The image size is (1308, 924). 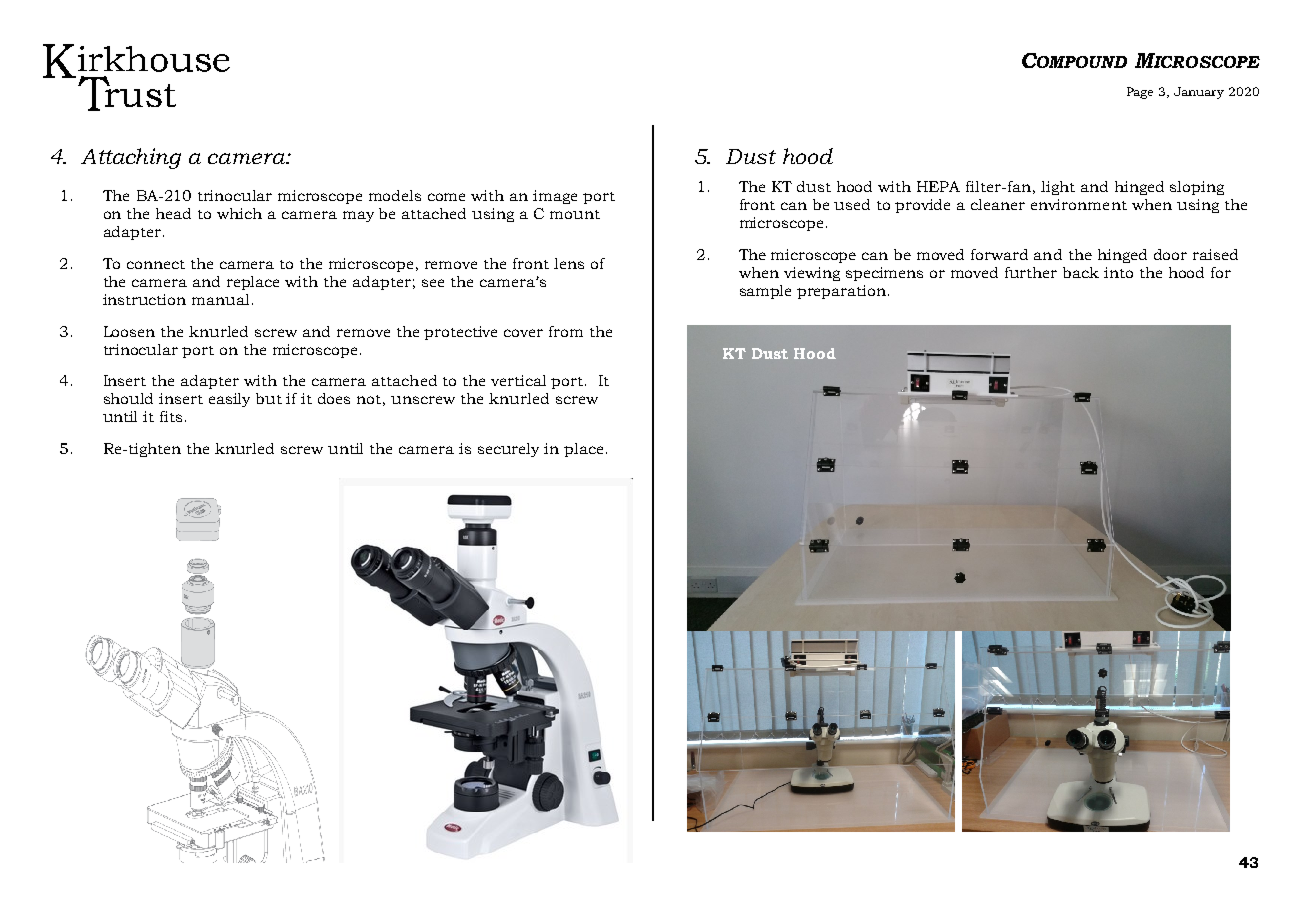 What do you see at coordinates (1081, 272) in the page?
I see `back` at bounding box center [1081, 272].
